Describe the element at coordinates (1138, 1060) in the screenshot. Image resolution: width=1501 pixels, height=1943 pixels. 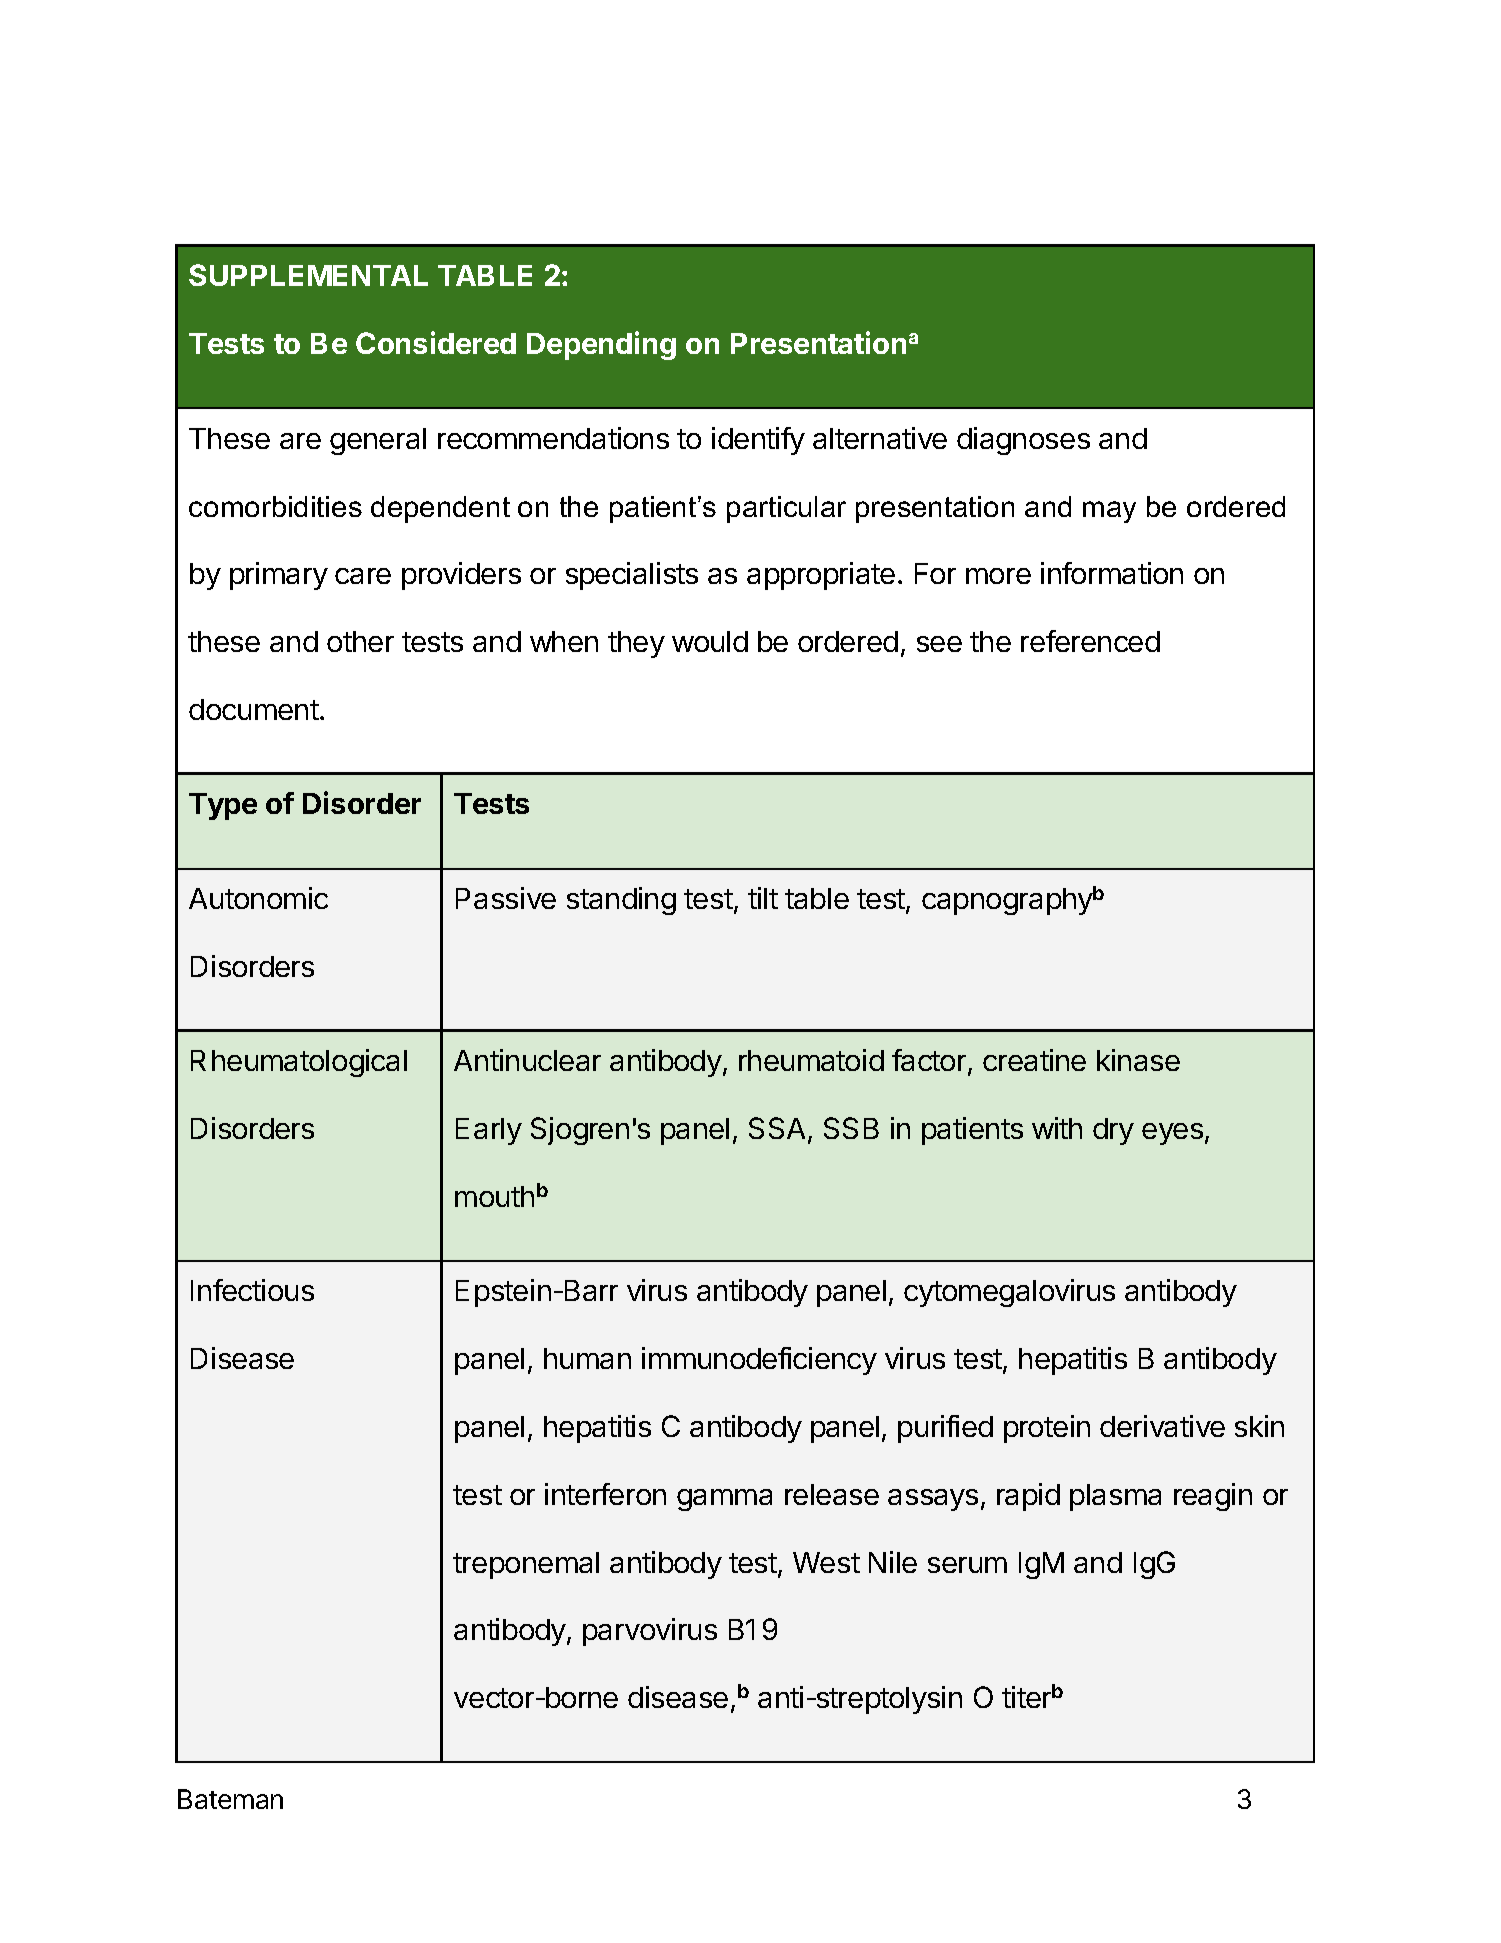
I see `kinase` at that location.
